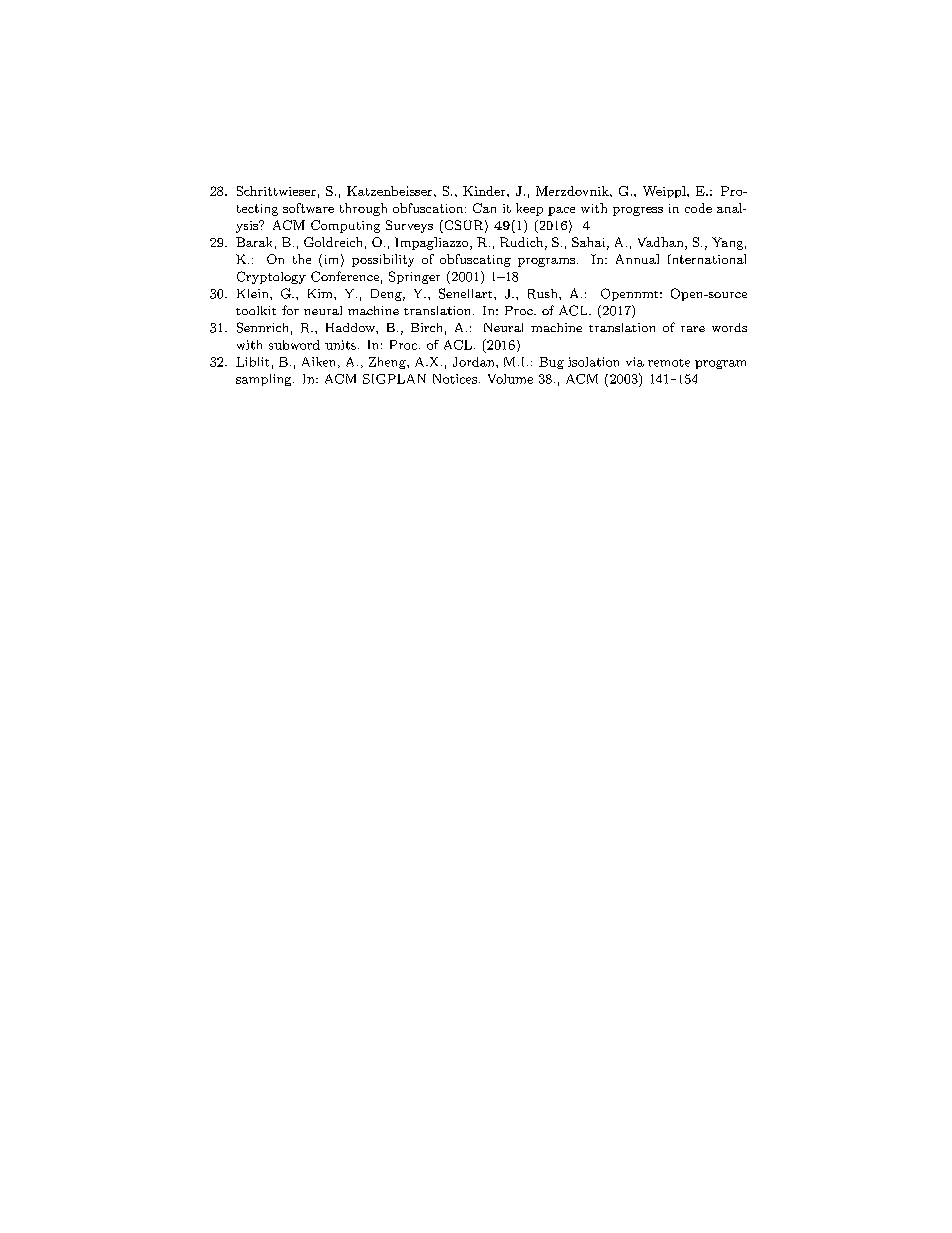 This page has width=952, height=1233. What do you see at coordinates (669, 363) in the page?
I see `remote` at bounding box center [669, 363].
